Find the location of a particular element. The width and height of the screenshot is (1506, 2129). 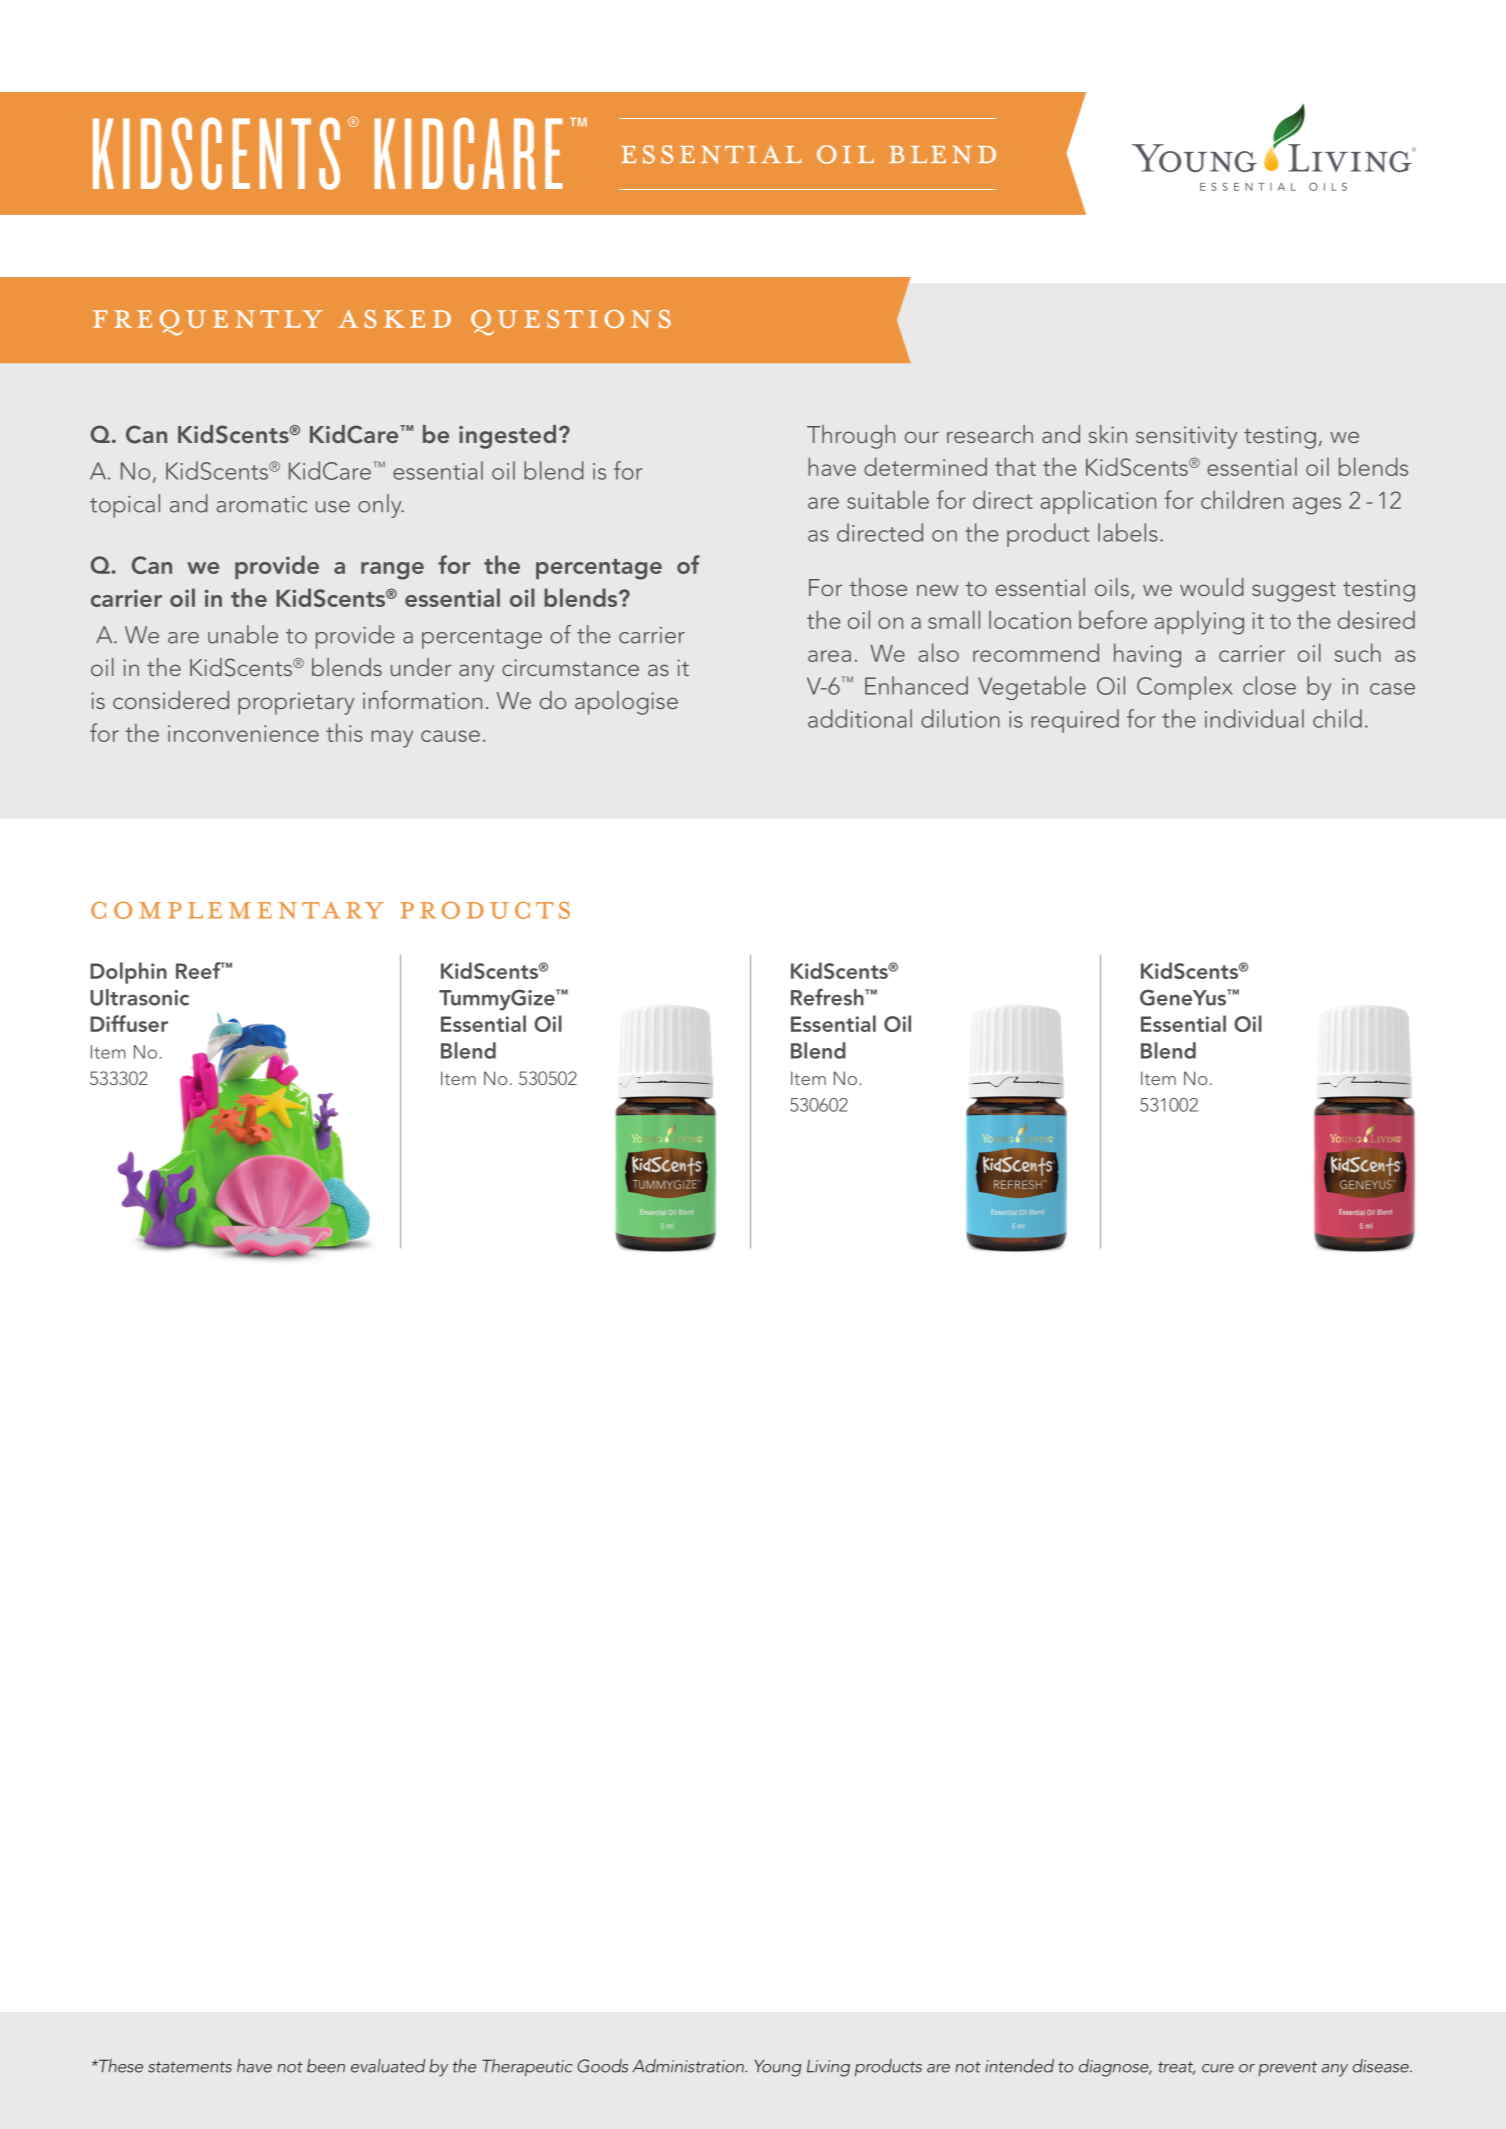

FREQUENTLY is located at coordinates (208, 323).
